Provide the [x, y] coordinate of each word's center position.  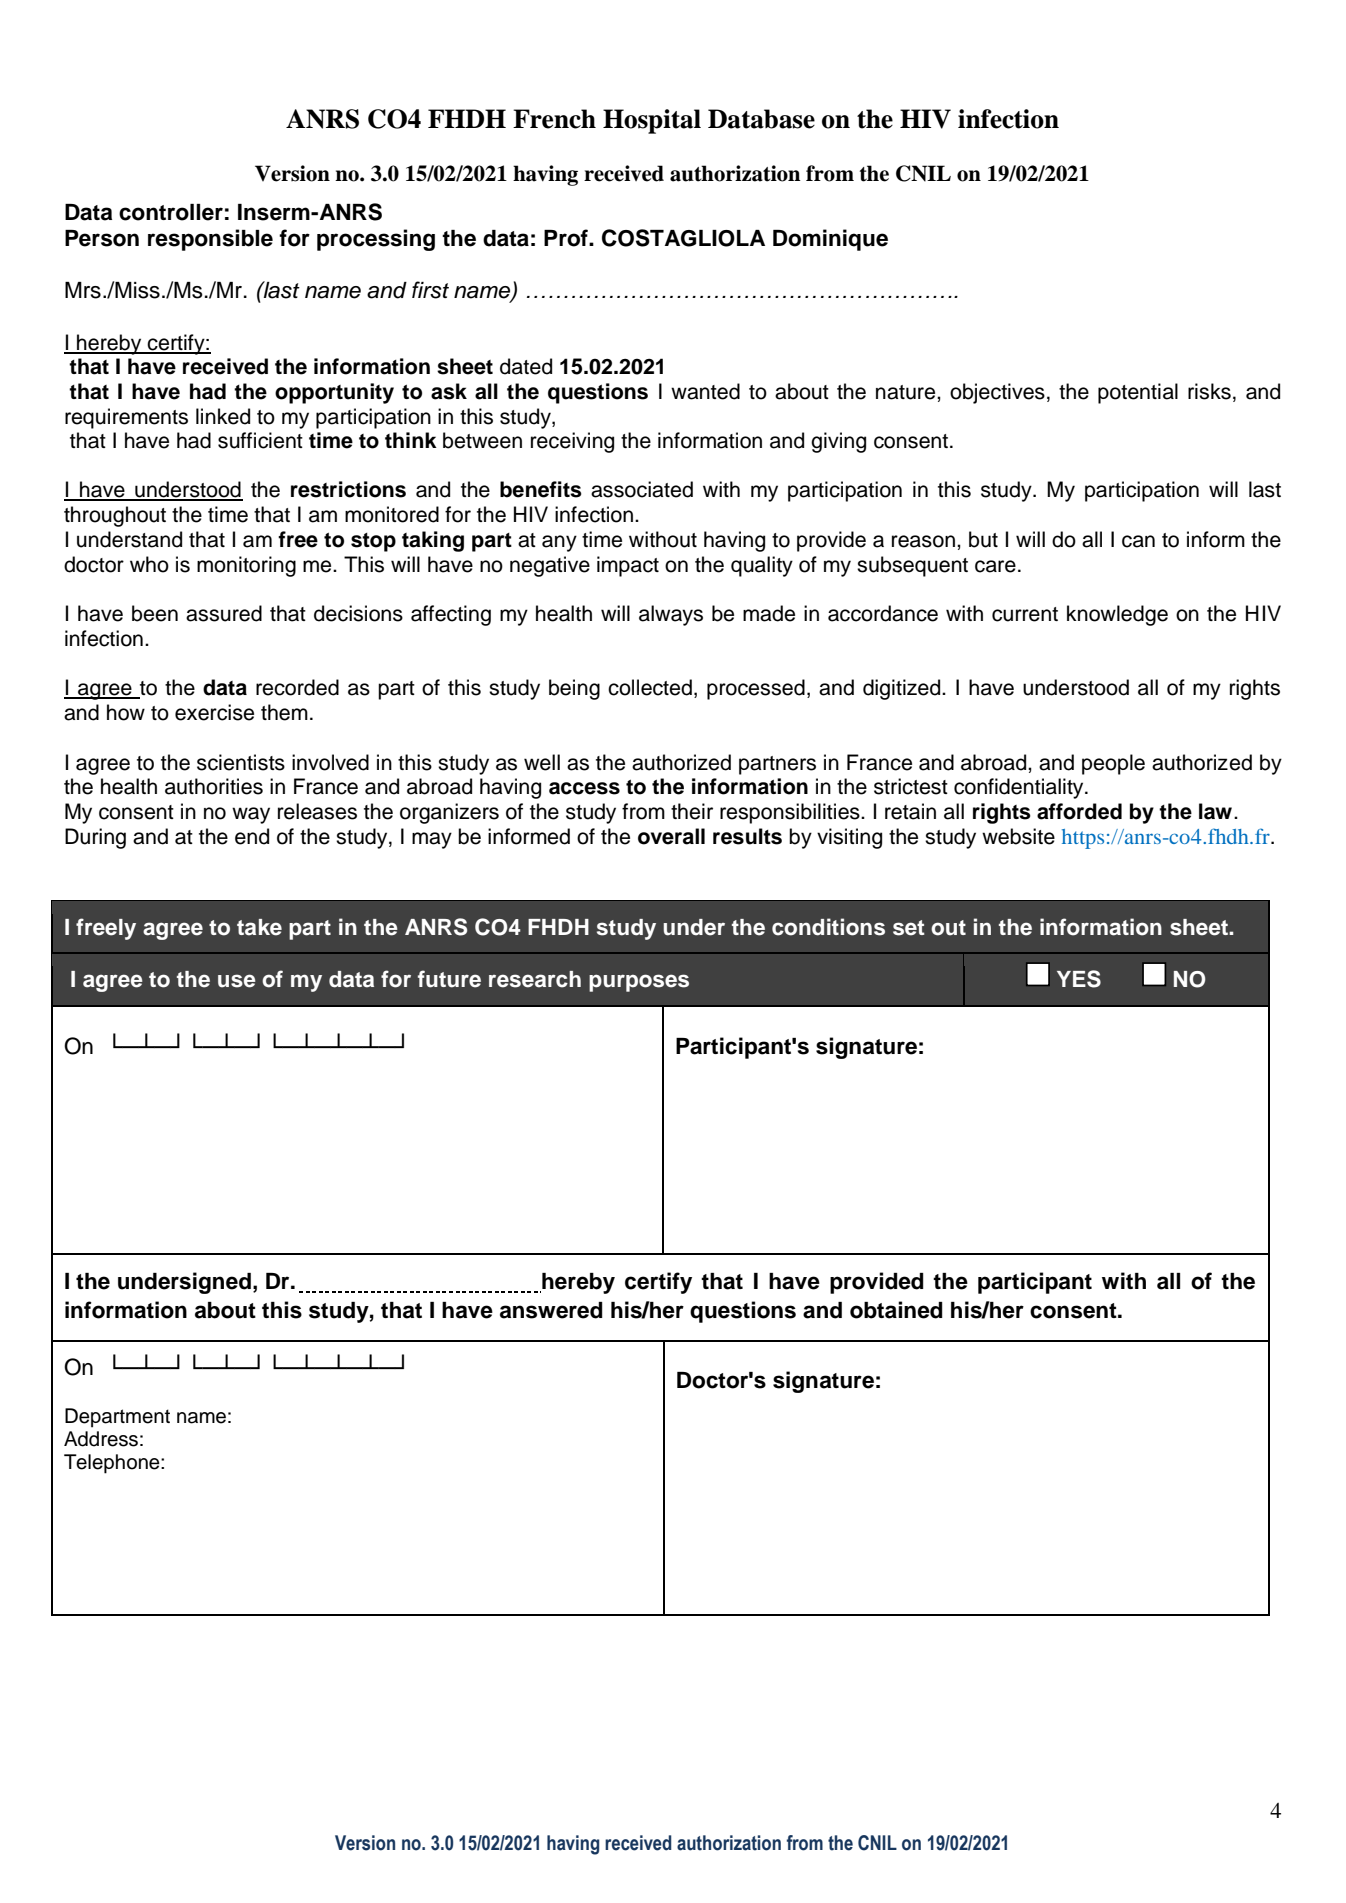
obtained [896, 1310]
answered [551, 1310]
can [1138, 541]
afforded [1079, 811]
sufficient [260, 440]
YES [1079, 979]
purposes [639, 983]
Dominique [830, 240]
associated [642, 489]
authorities [214, 786]
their [692, 811]
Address [101, 1439]
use [237, 981]
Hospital [652, 121]
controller [171, 212]
